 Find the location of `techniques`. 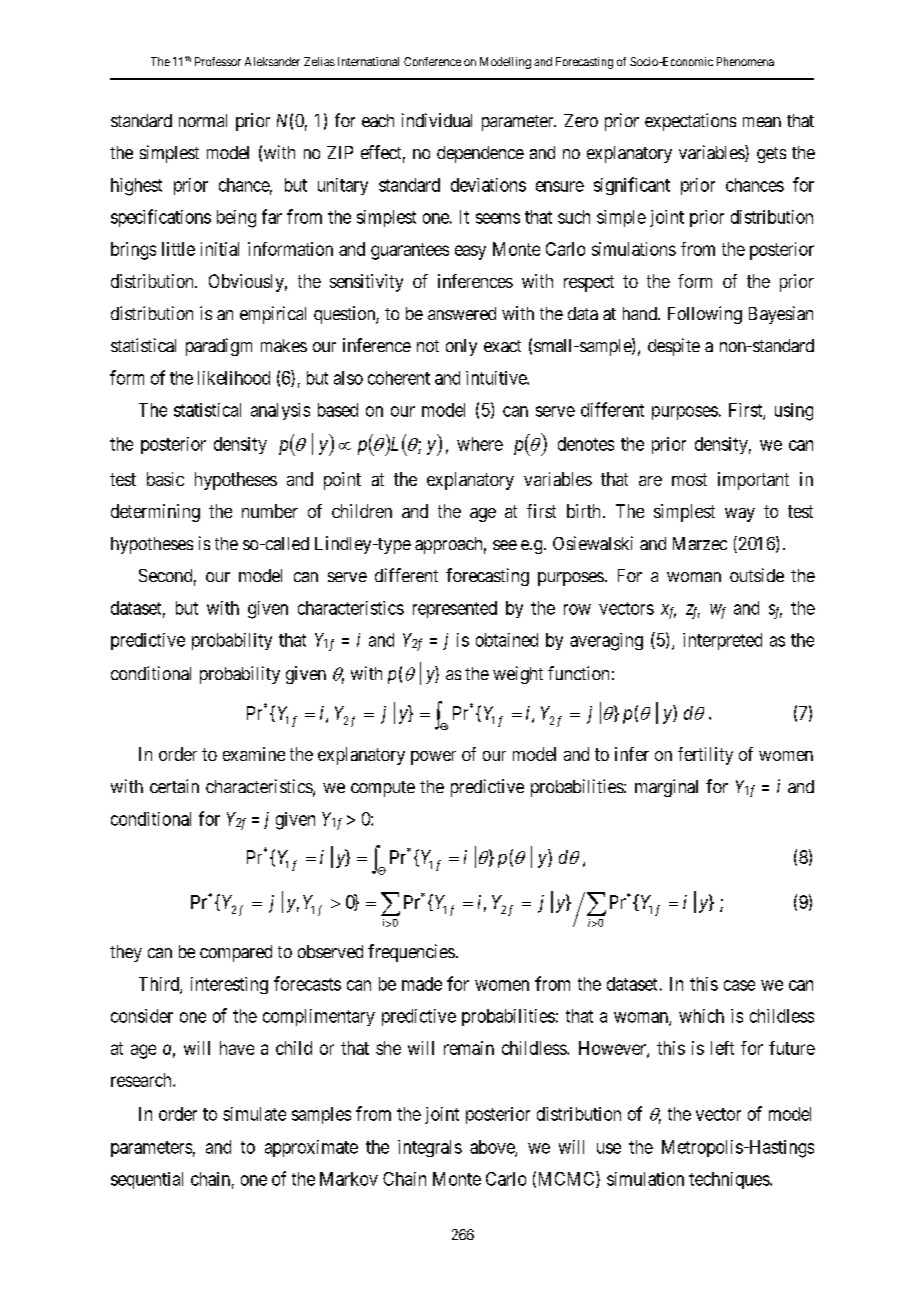

techniques is located at coordinates (730, 1180).
